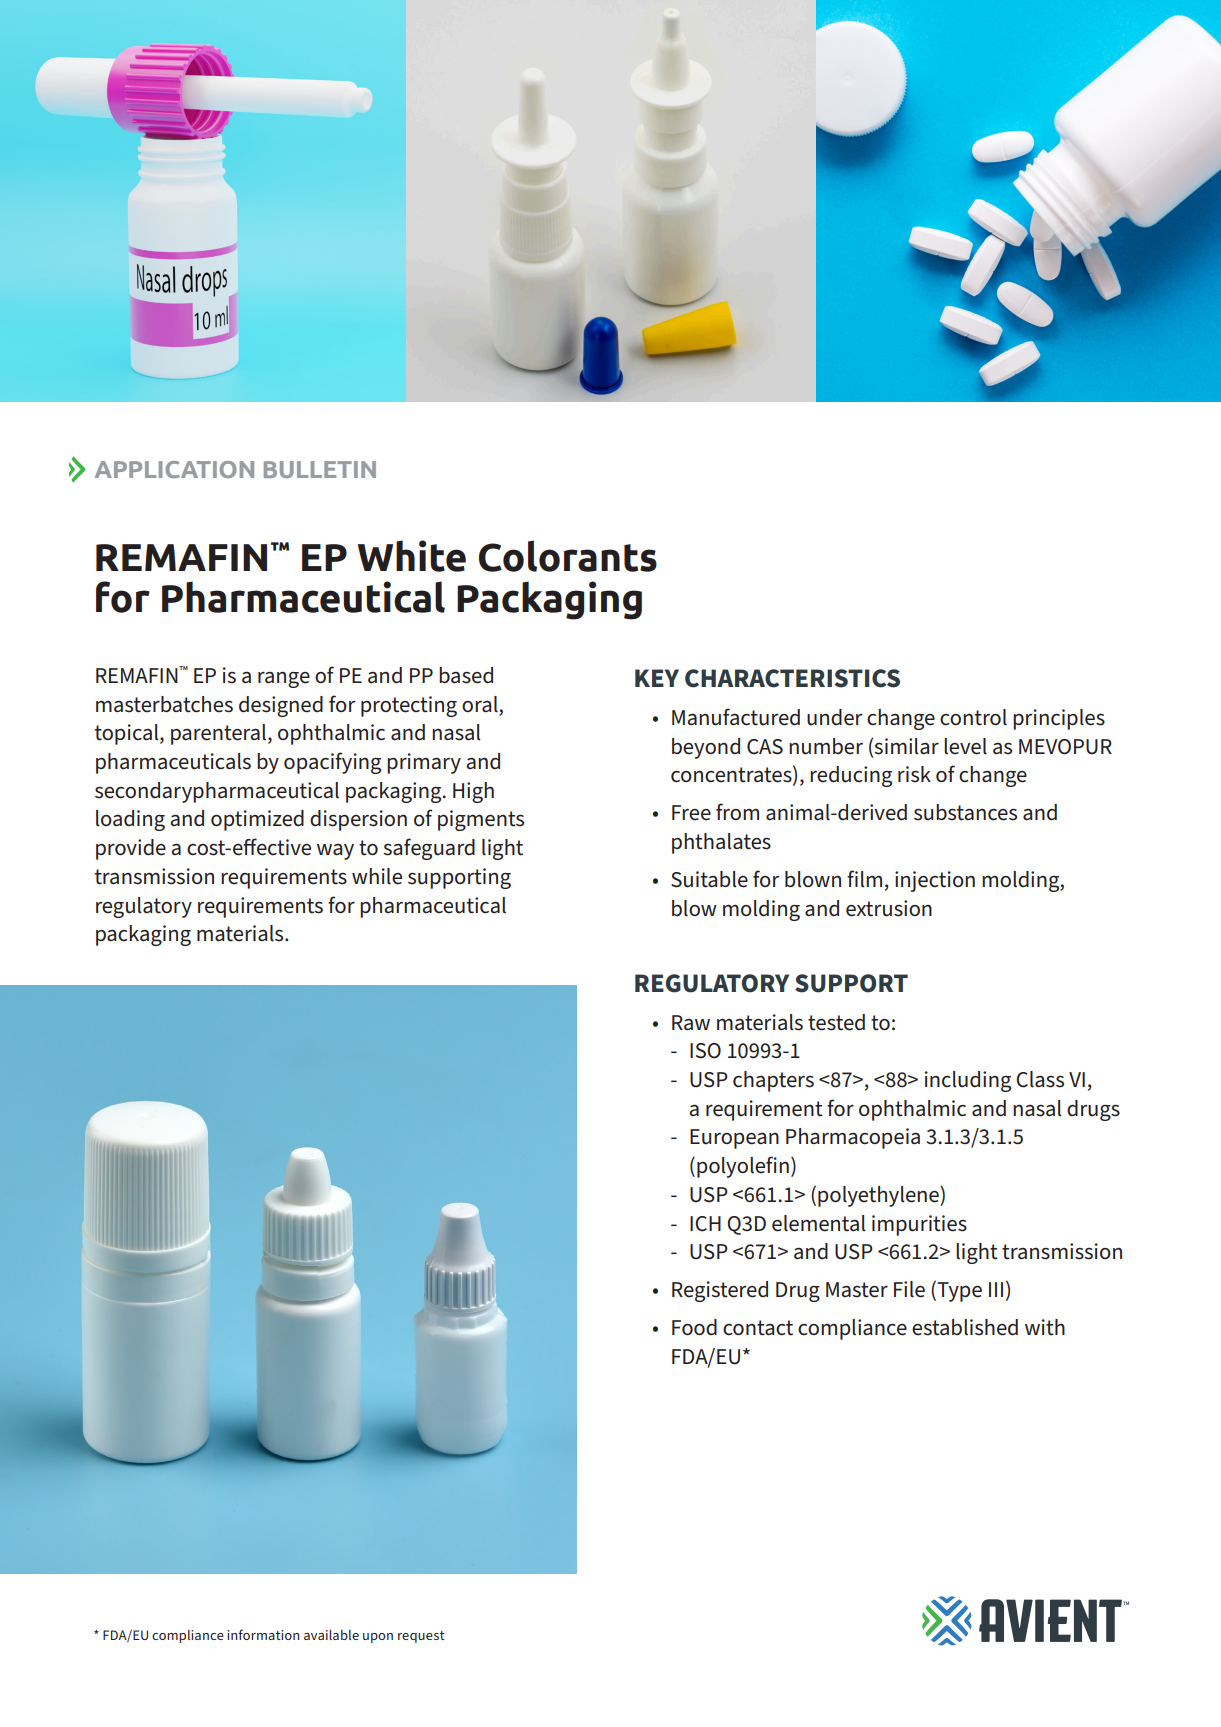 This page has height=1727, width=1221. What do you see at coordinates (919, 1225) in the page?
I see `impurities` at bounding box center [919, 1225].
